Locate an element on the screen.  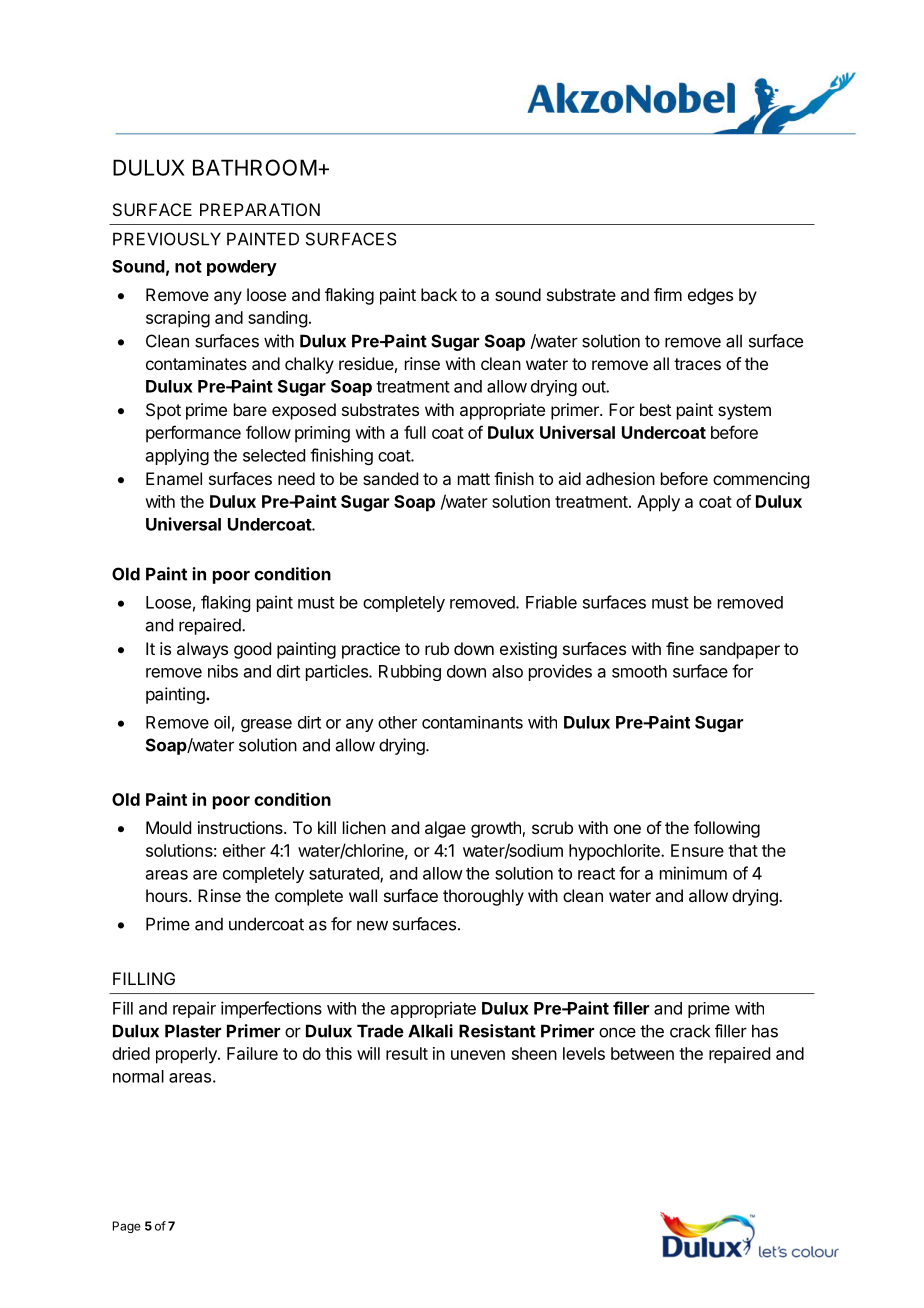
PREPARATION is located at coordinates (260, 209).
